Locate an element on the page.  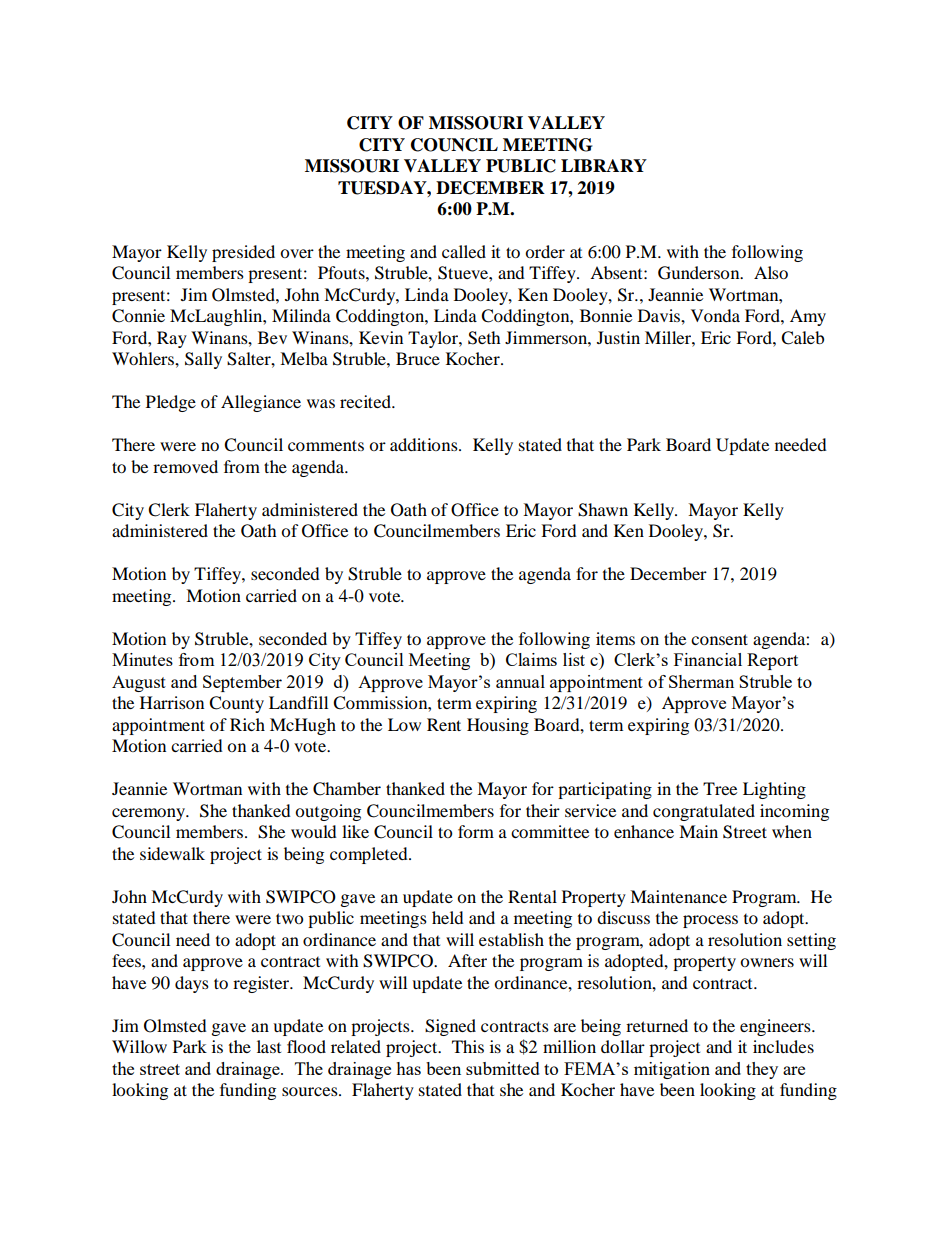
called is located at coordinates (464, 251).
